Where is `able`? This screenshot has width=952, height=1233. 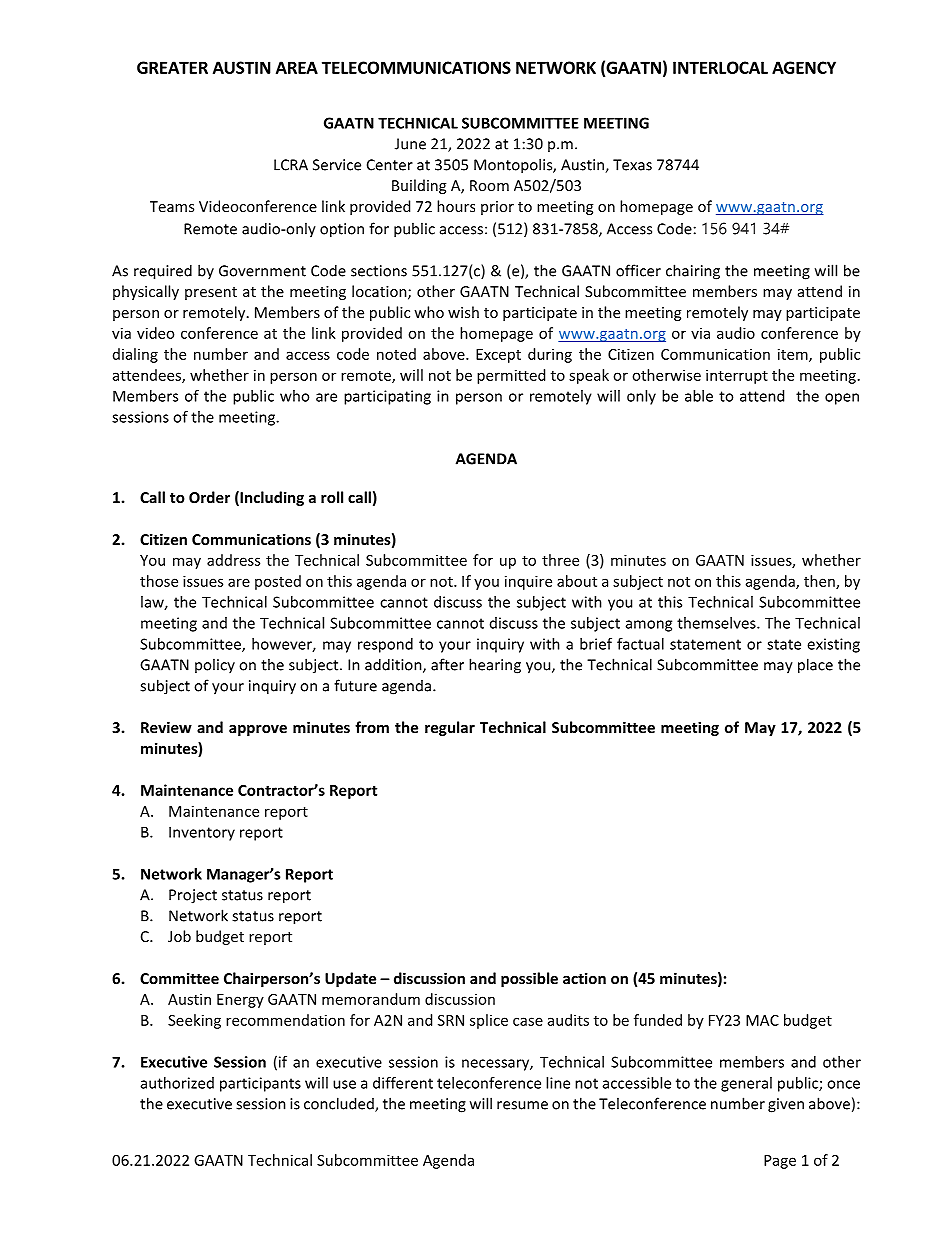
able is located at coordinates (699, 396).
